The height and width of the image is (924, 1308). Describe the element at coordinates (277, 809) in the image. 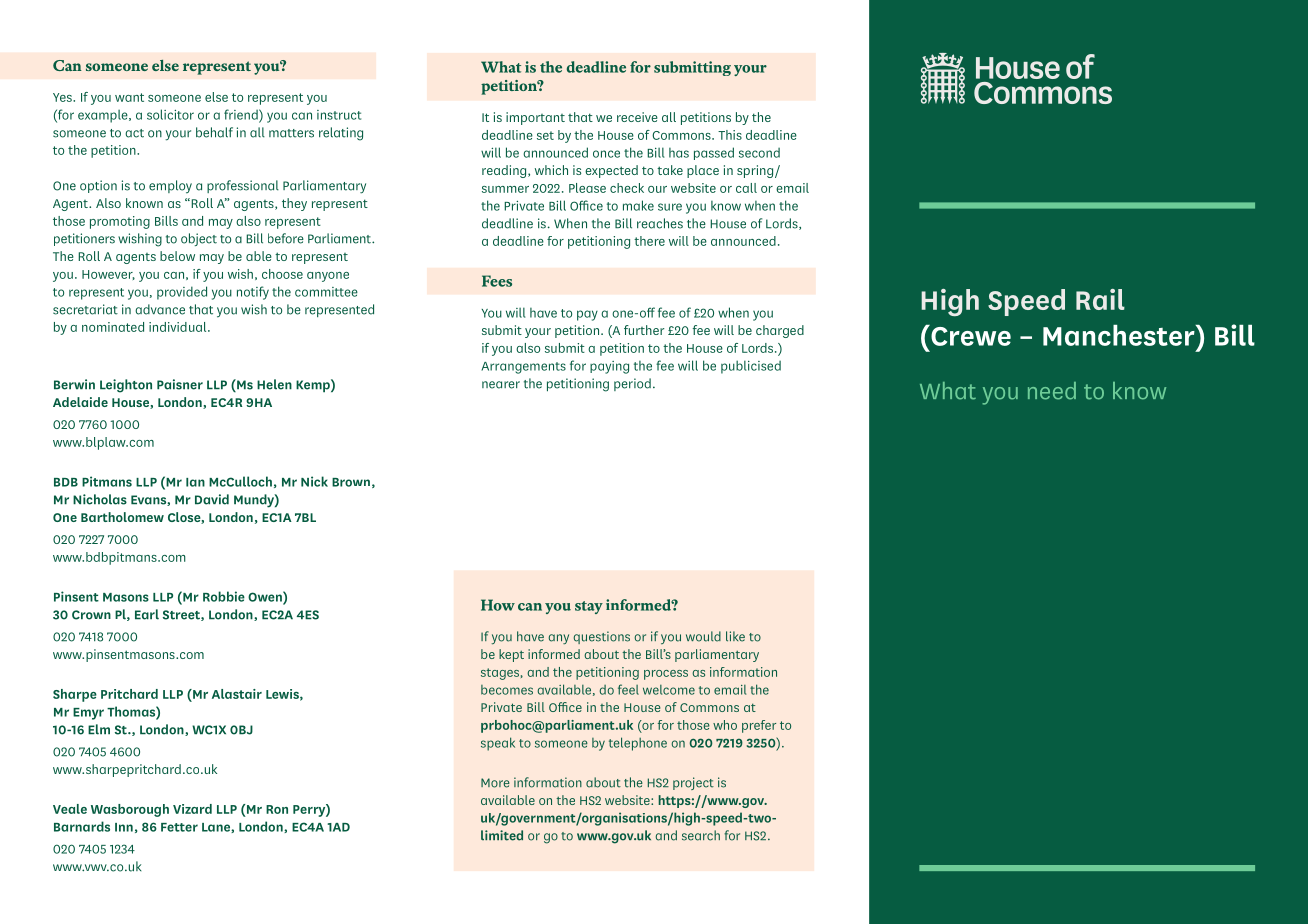

I see `Ron` at that location.
